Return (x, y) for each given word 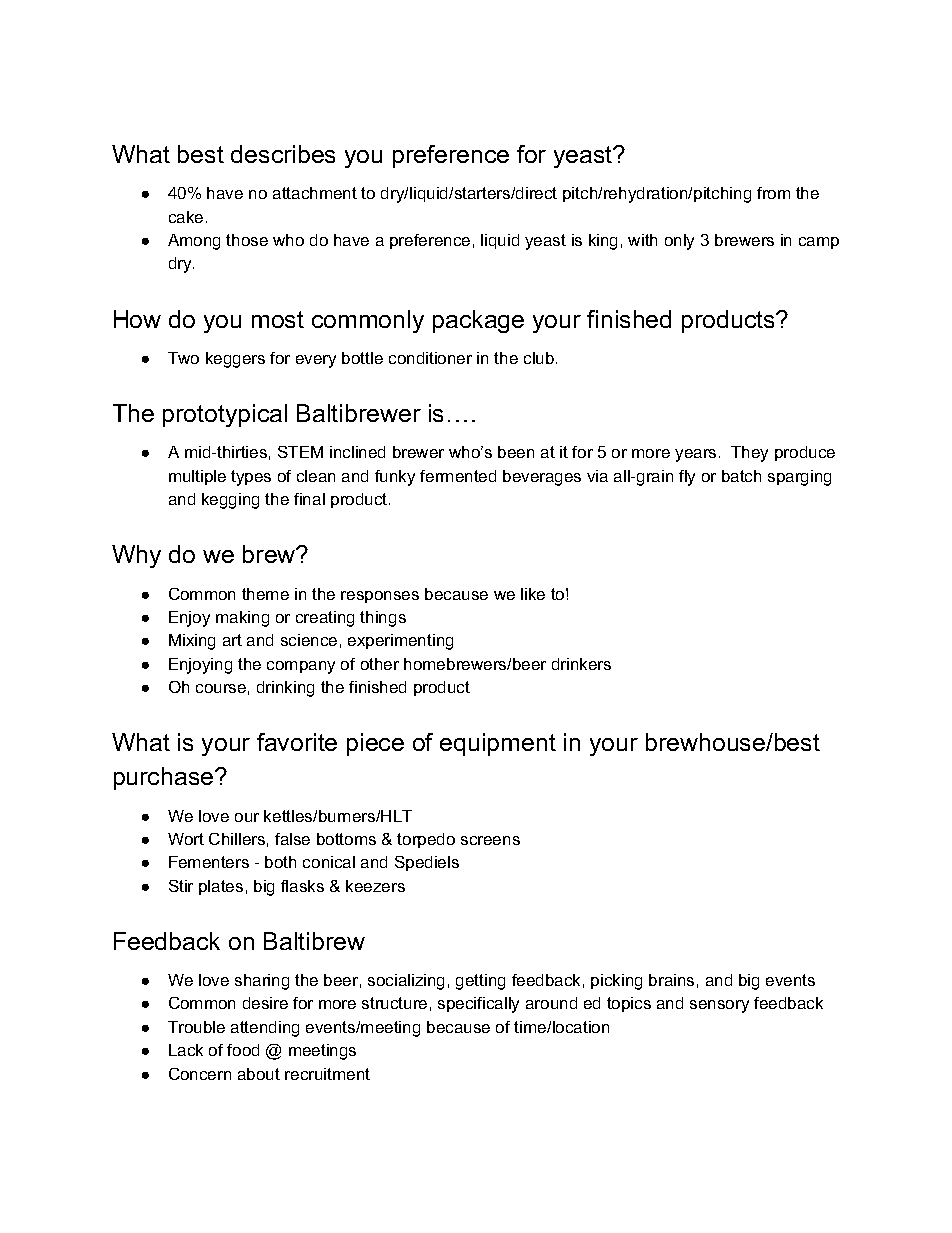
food (243, 1050)
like (533, 594)
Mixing (192, 642)
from (773, 193)
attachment (315, 193)
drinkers (581, 664)
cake (186, 217)
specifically (478, 1005)
